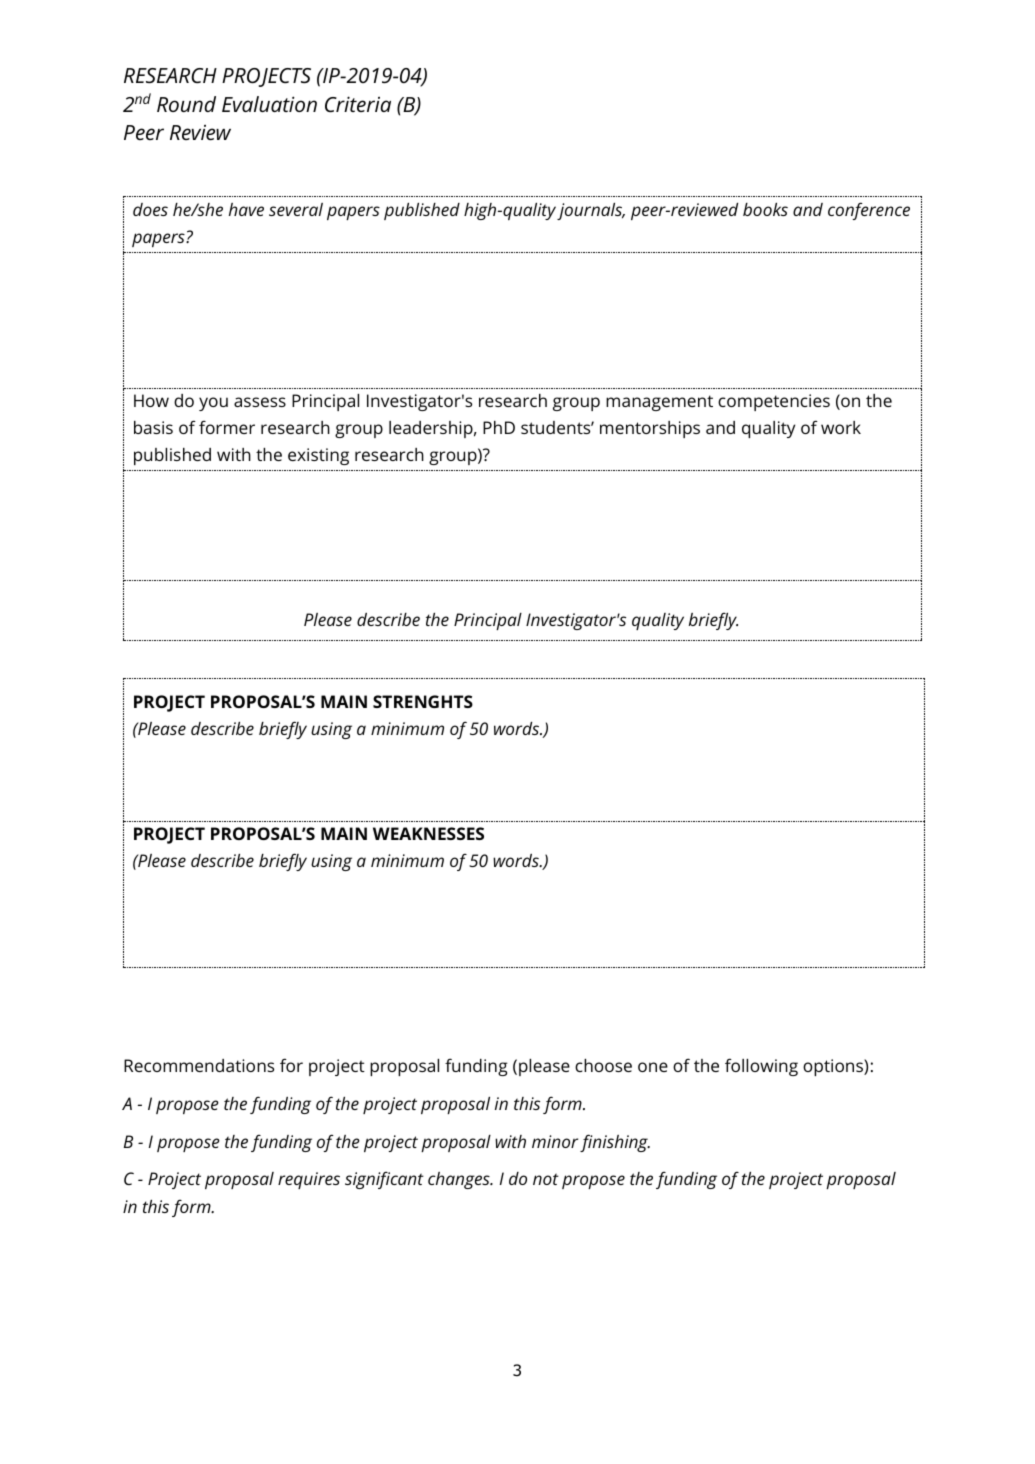 This image has height=1464, width=1035. What do you see at coordinates (761, 1067) in the image?
I see `following` at bounding box center [761, 1067].
